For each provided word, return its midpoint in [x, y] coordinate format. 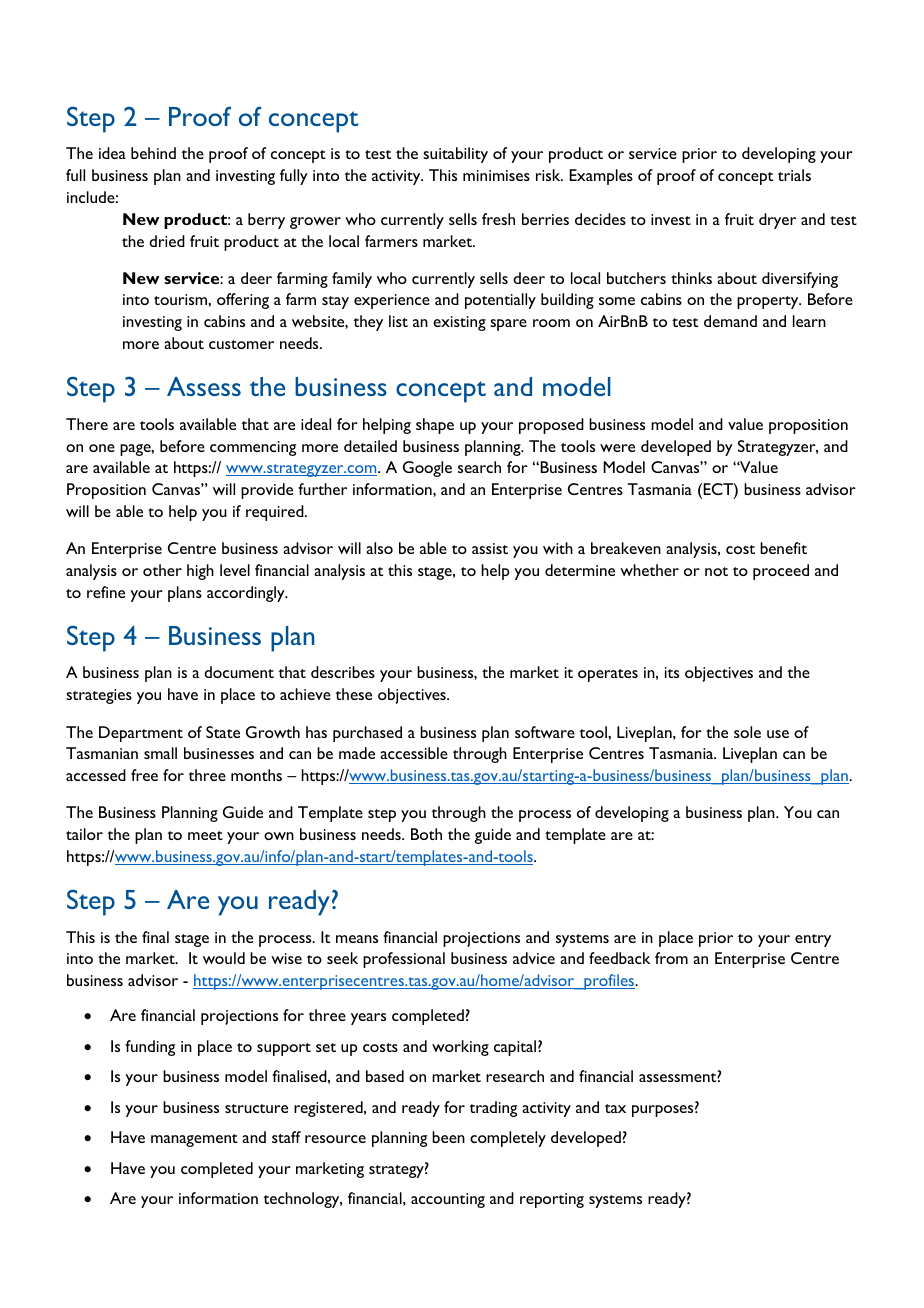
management [194, 1140]
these [353, 694]
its [672, 672]
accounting [448, 1200]
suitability [455, 155]
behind [153, 153]
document [239, 672]
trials [794, 175]
